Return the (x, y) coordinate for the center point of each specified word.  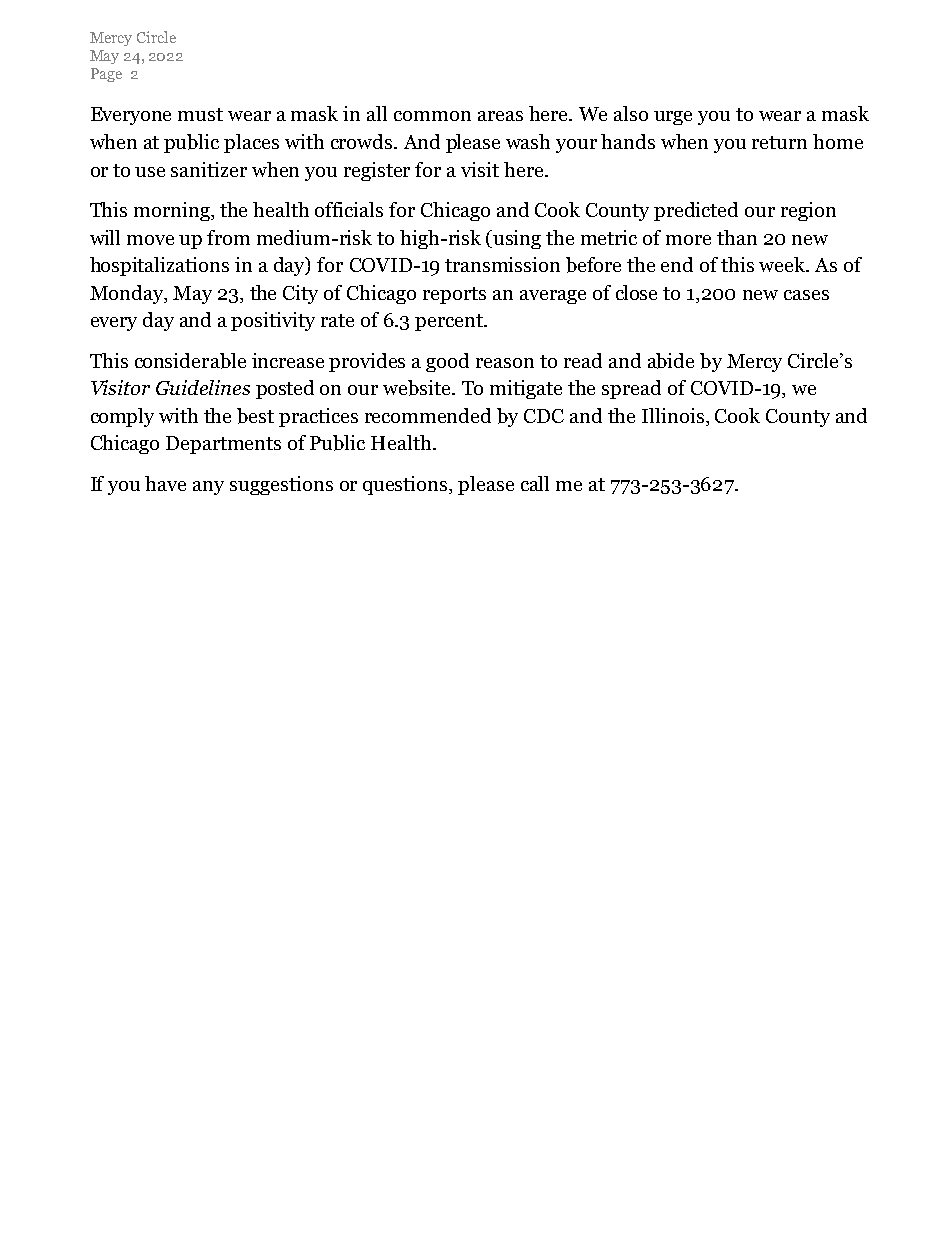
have (165, 483)
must (200, 114)
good (447, 362)
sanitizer (209, 169)
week (783, 264)
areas (500, 116)
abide (671, 361)
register (377, 171)
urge (673, 118)
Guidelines (203, 387)
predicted (696, 211)
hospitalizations (159, 266)
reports (454, 295)
